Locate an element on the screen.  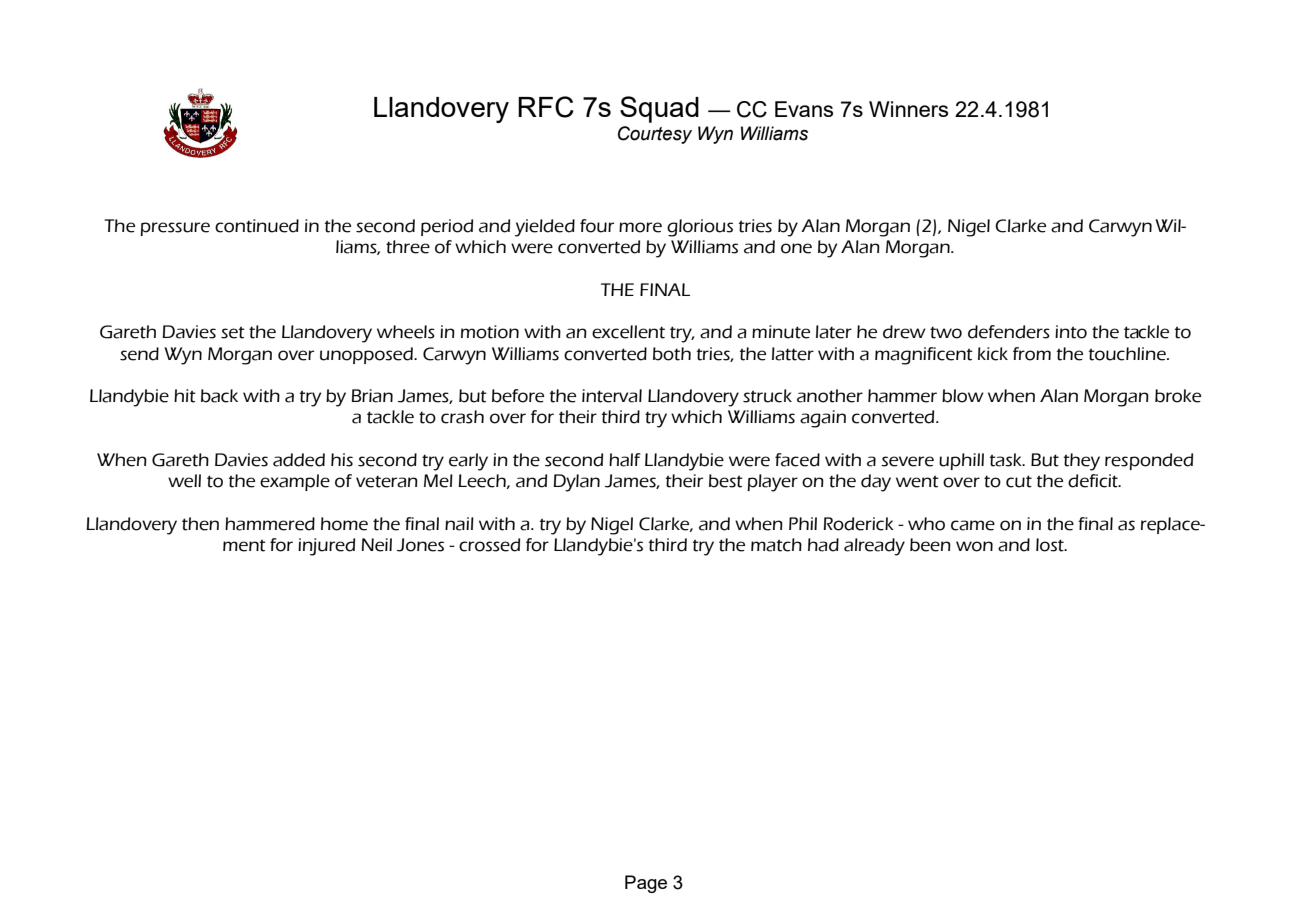
Winners is located at coordinates (908, 109).
